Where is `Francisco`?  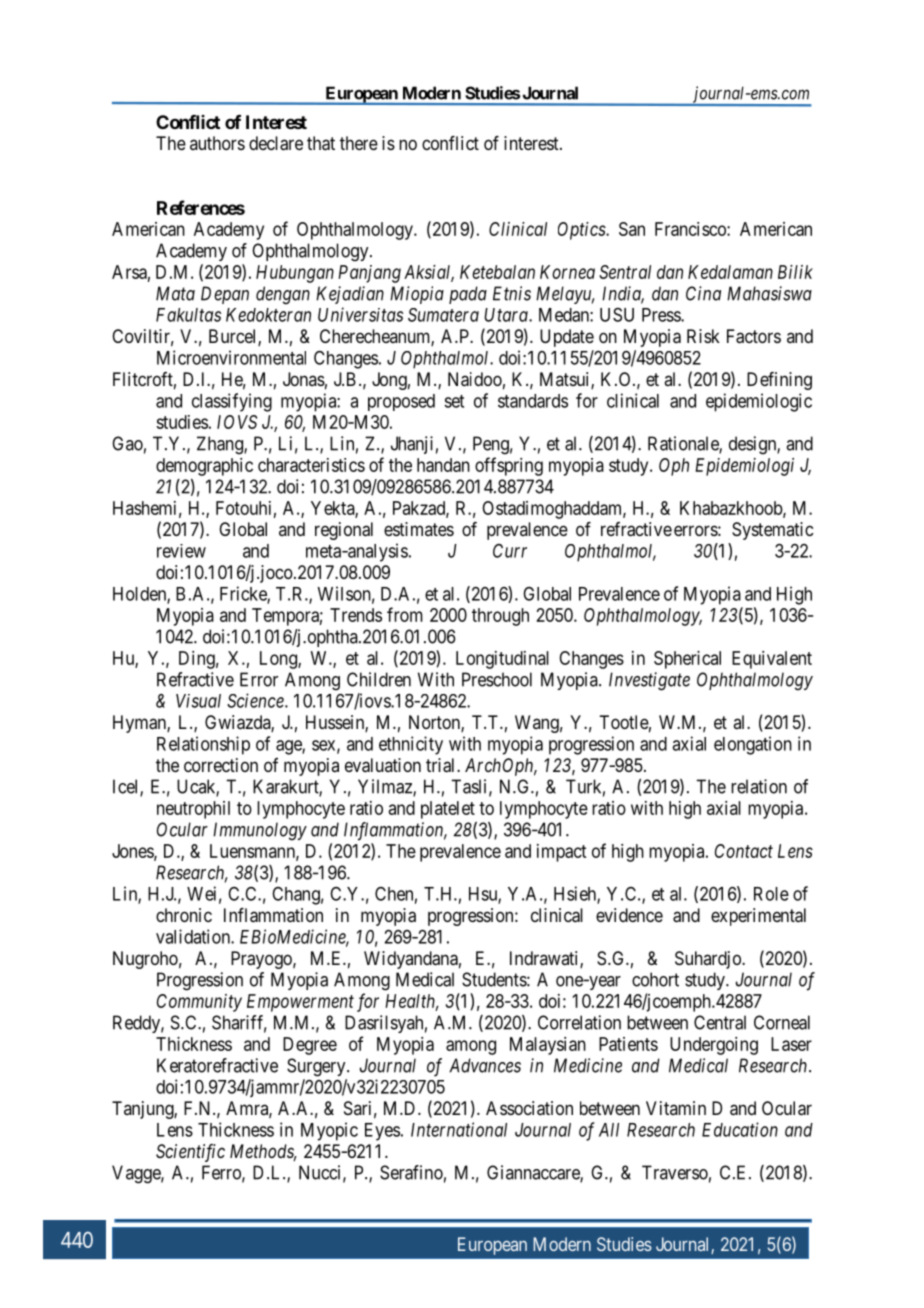
Francisco is located at coordinates (691, 229).
